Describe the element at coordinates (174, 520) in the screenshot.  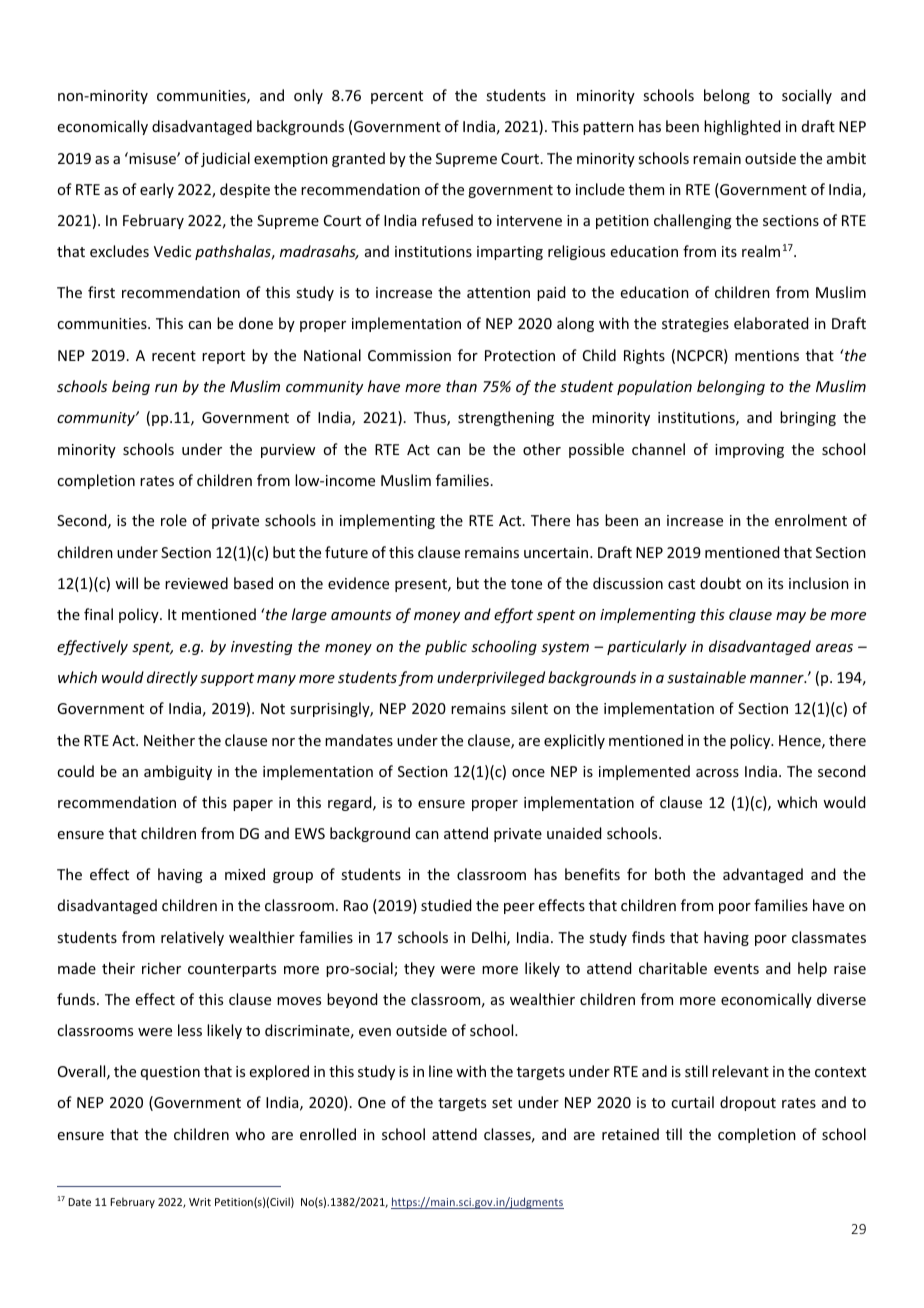
I see `role` at that location.
